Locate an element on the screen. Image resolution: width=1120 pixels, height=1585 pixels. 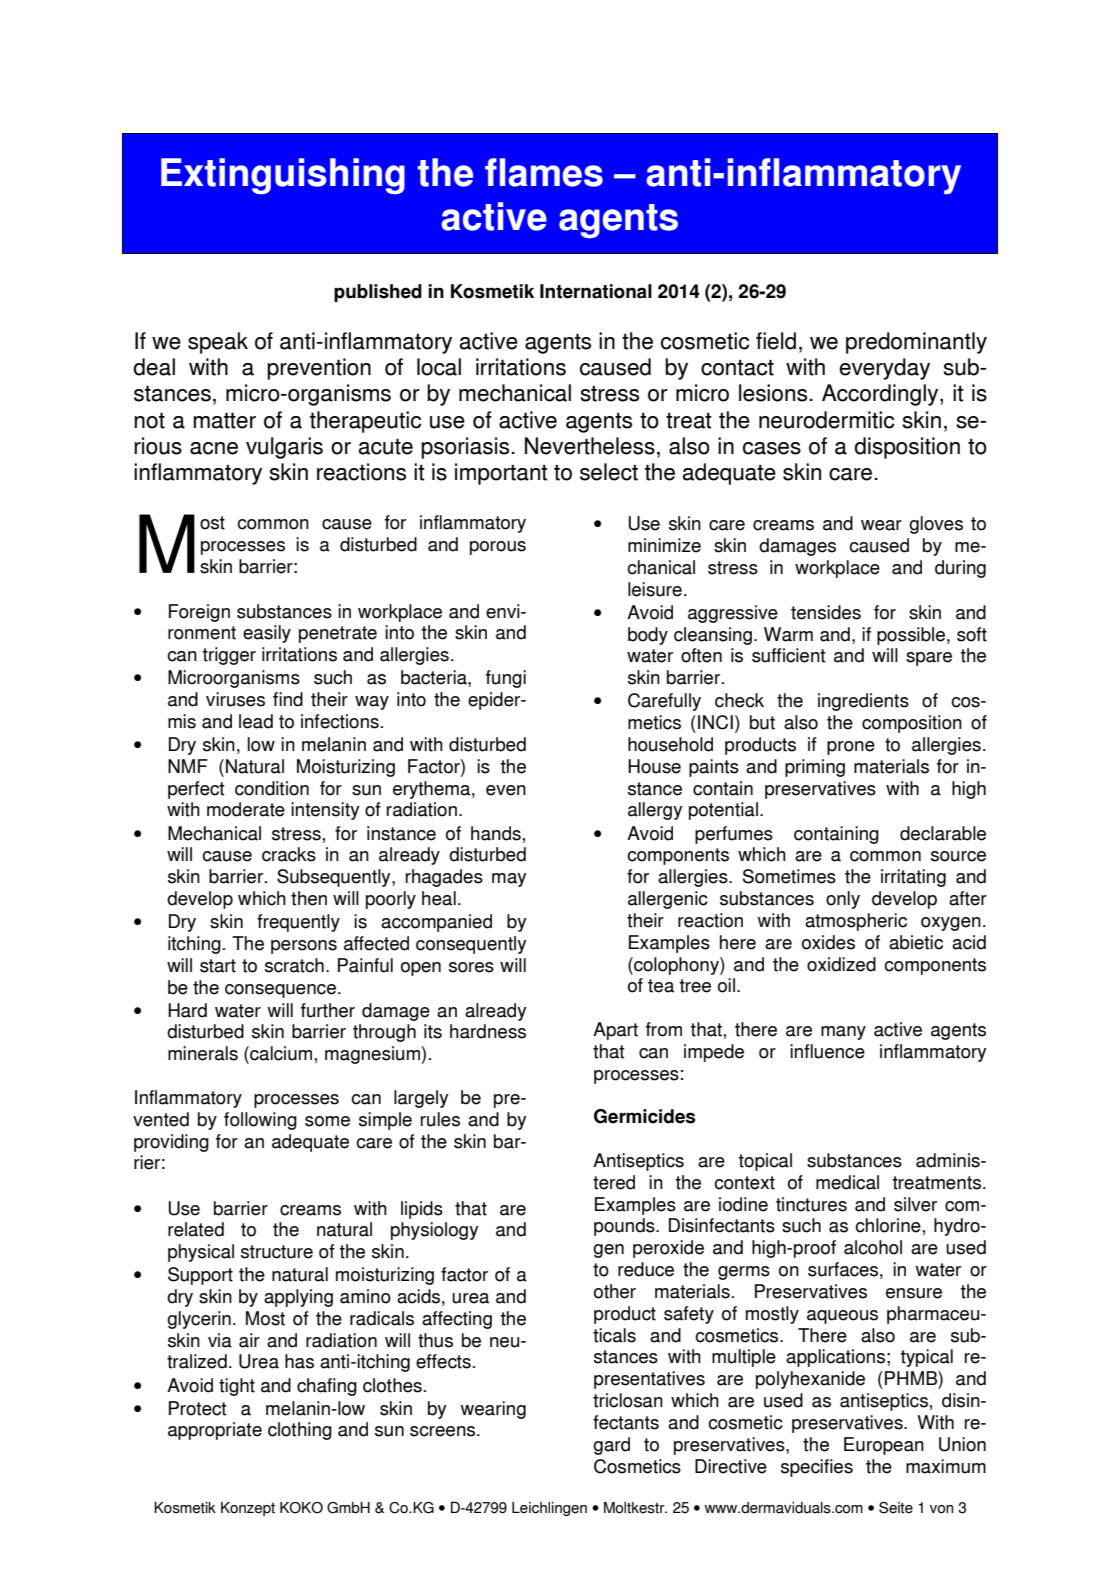
fungi is located at coordinates (506, 679).
